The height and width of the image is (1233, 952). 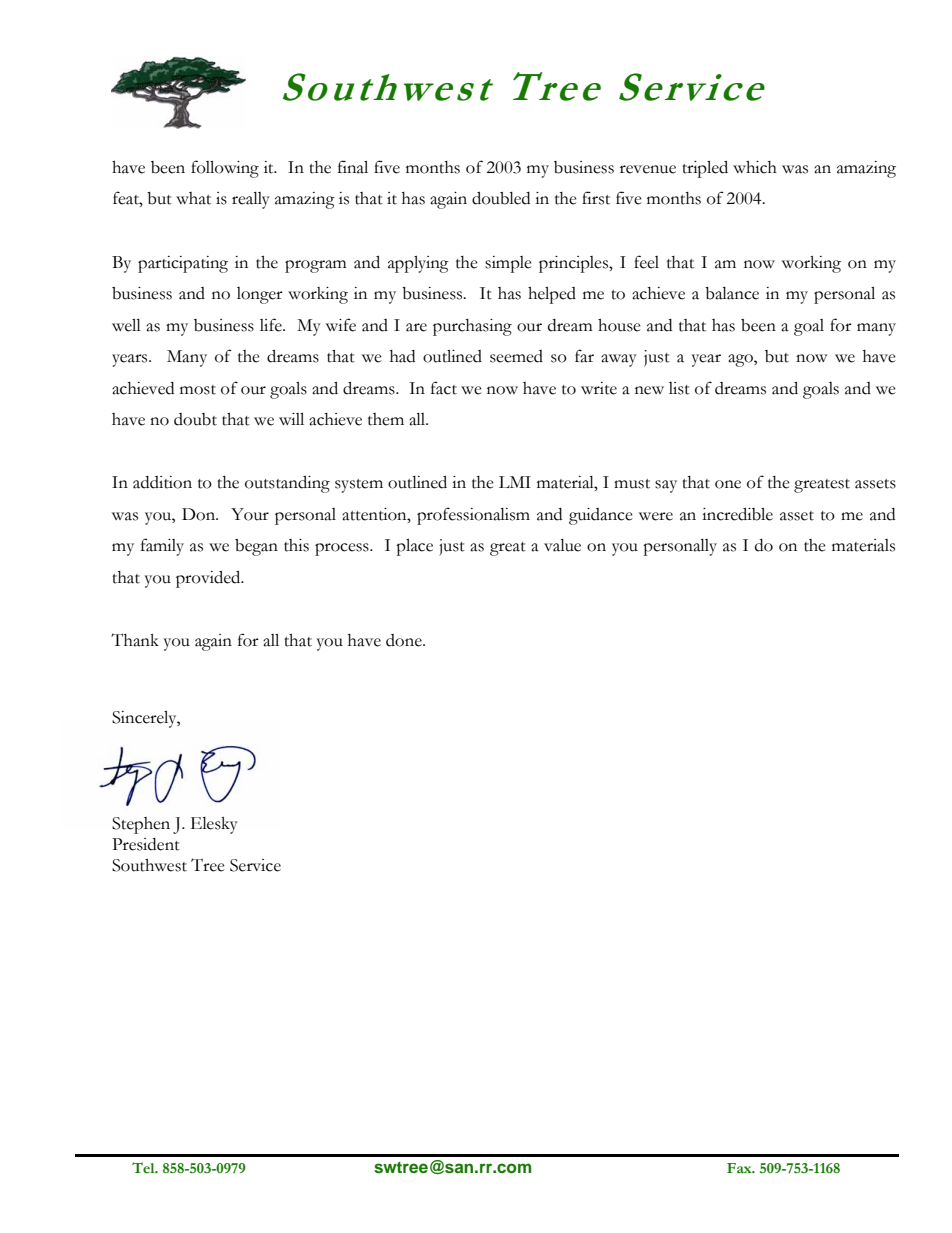 What do you see at coordinates (705, 169) in the image?
I see `tripled` at bounding box center [705, 169].
